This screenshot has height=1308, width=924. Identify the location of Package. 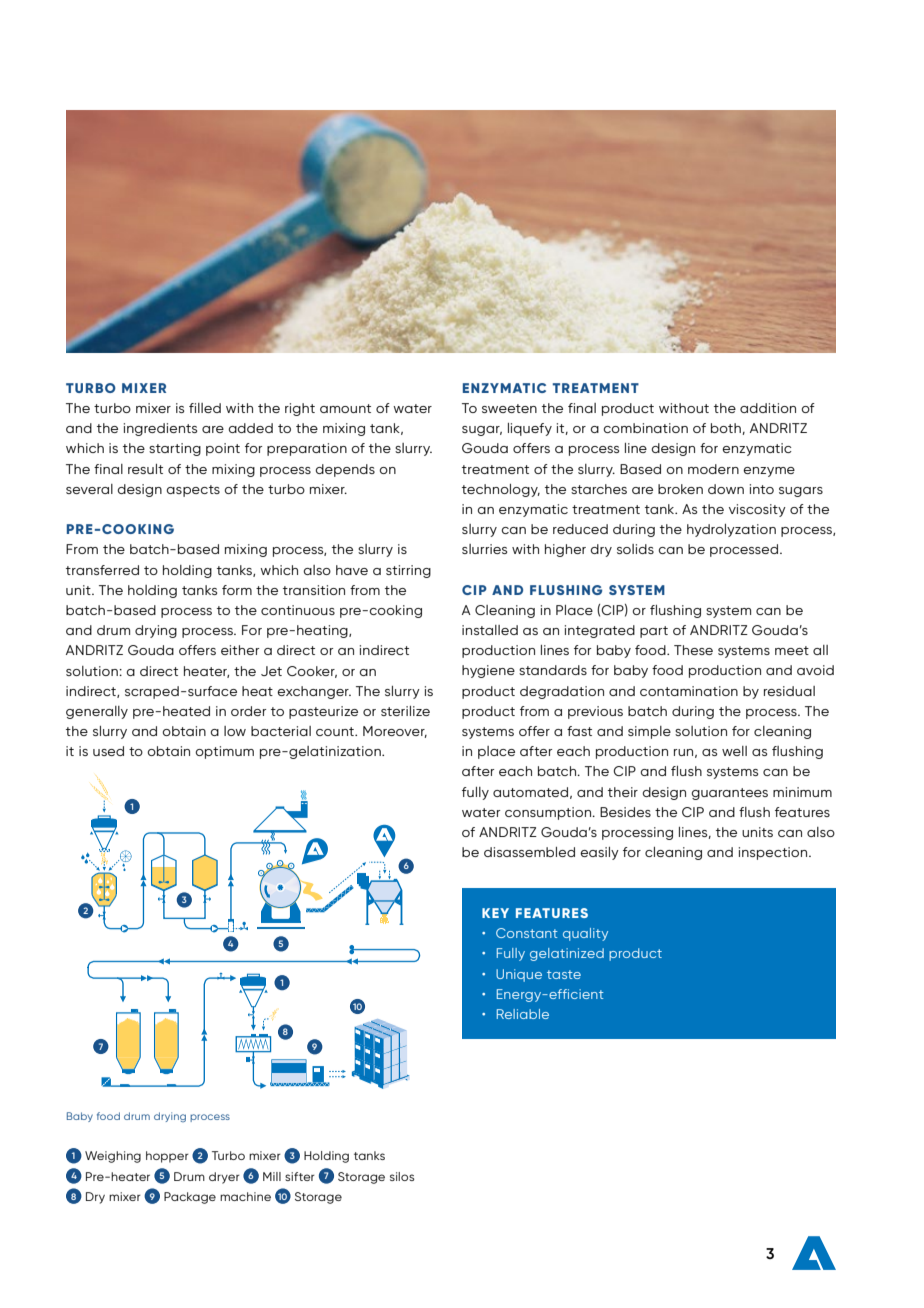
(190, 1198).
